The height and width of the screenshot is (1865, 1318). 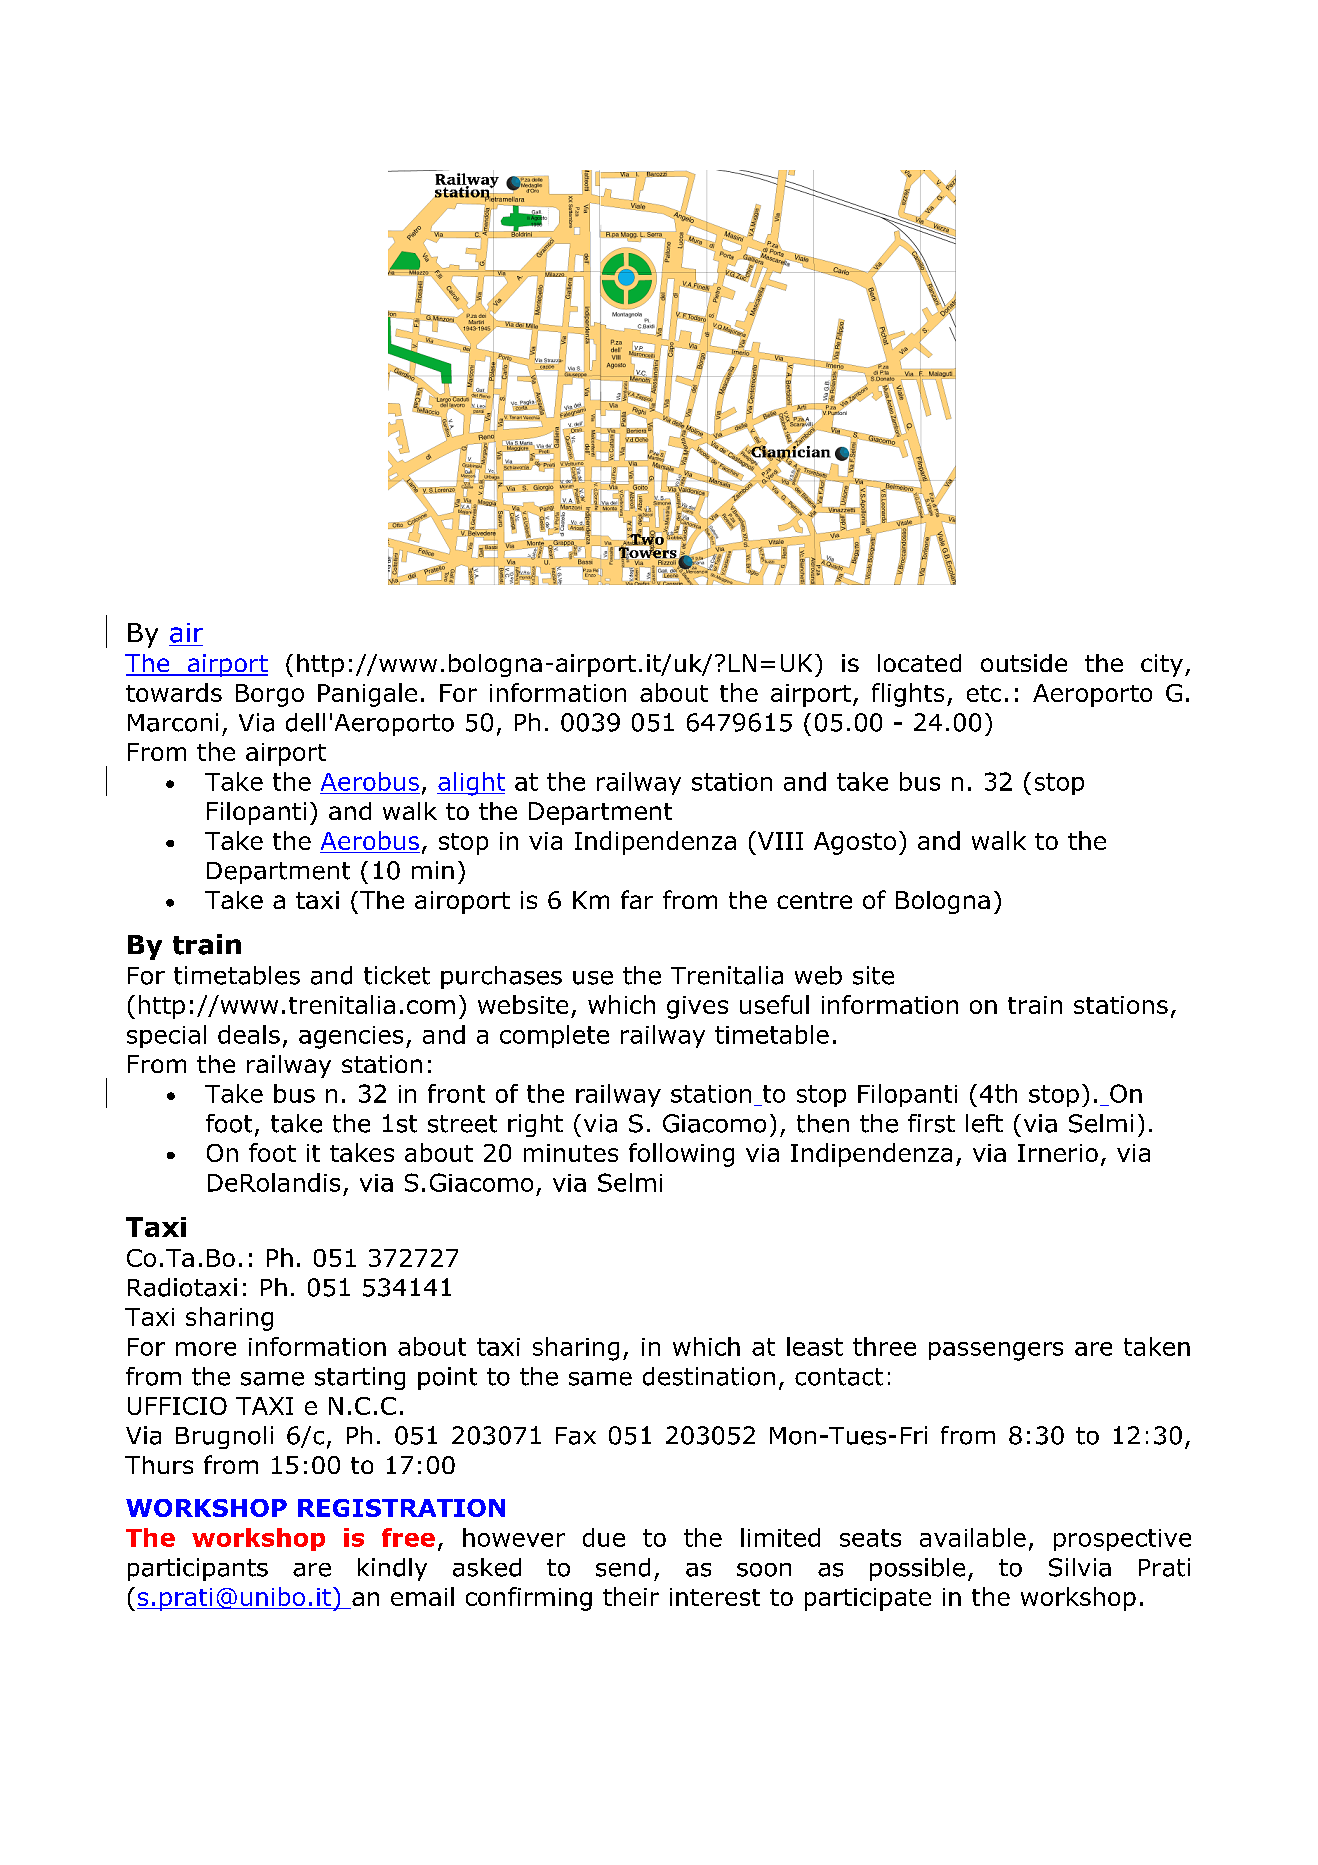 What do you see at coordinates (908, 695) in the screenshot?
I see `flights` at bounding box center [908, 695].
